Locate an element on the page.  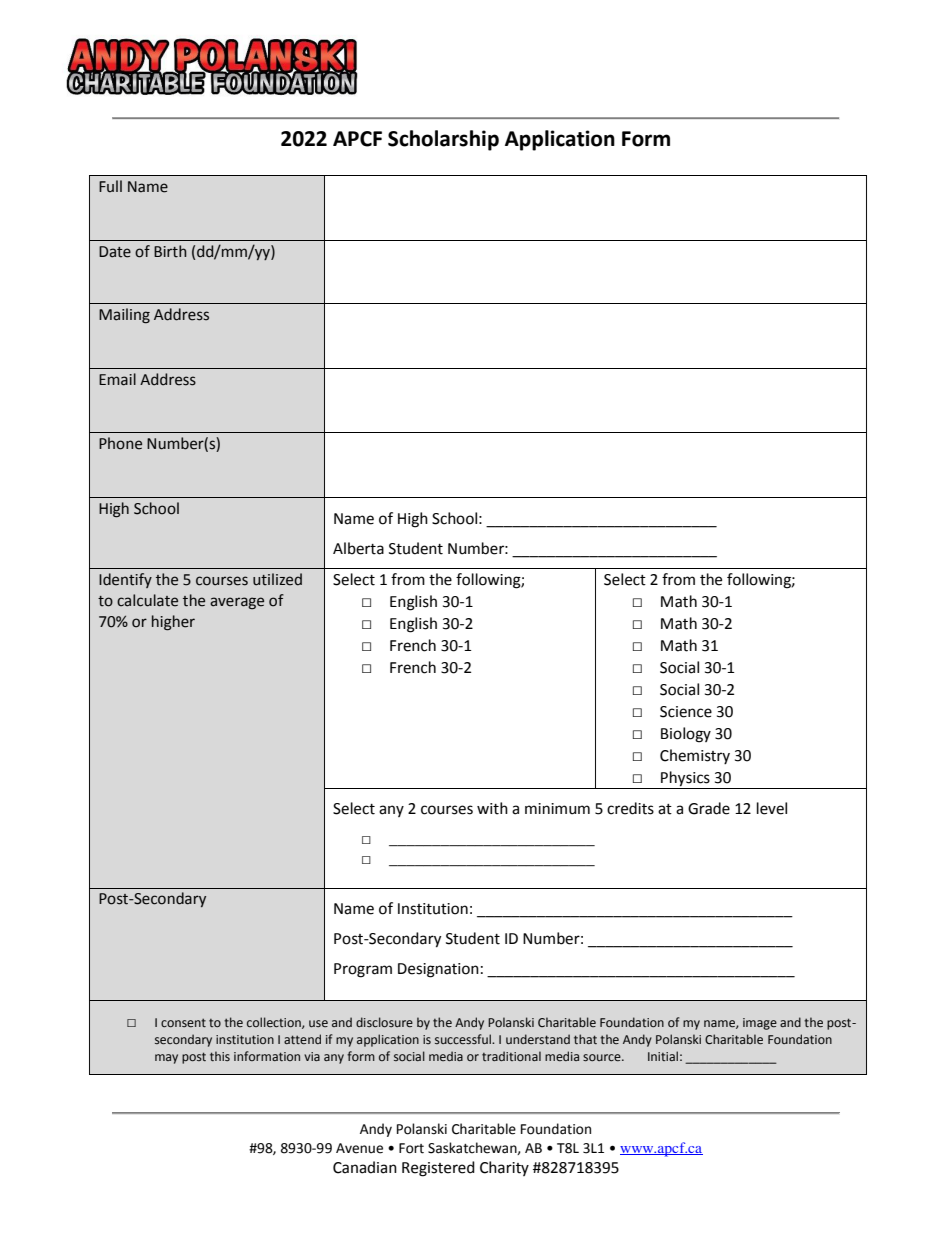
Fort is located at coordinates (411, 1148).
